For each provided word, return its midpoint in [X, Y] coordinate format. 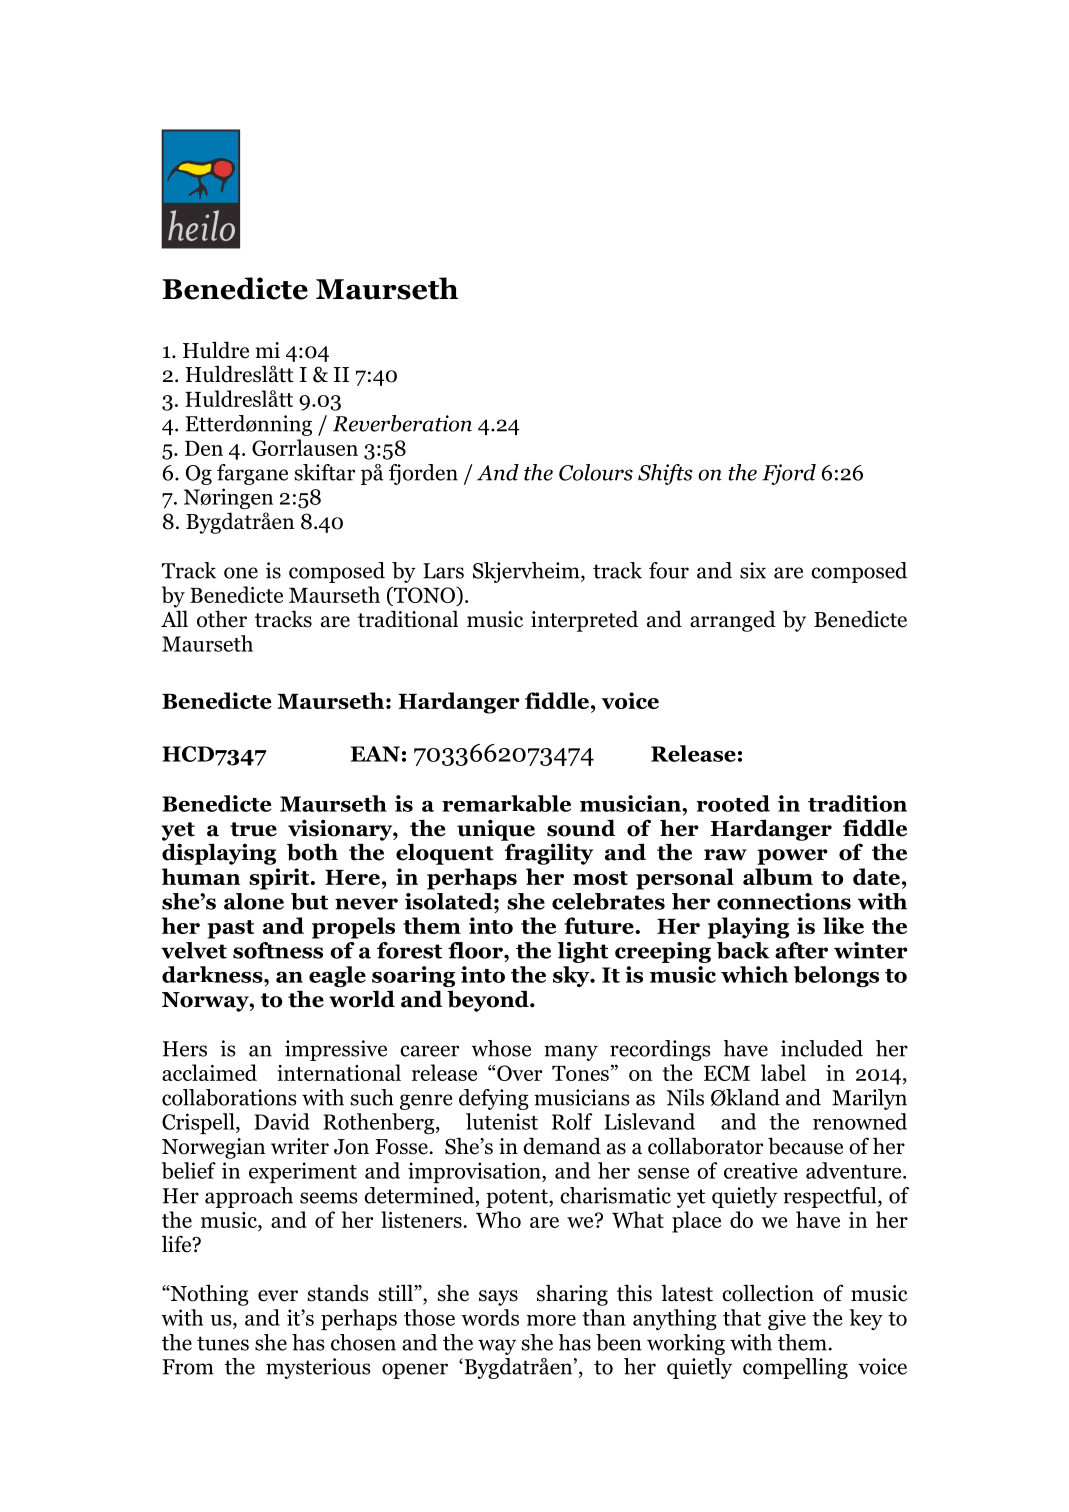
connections [784, 901]
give [787, 1320]
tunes [223, 1343]
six [753, 570]
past [230, 929]
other [222, 619]
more [551, 1320]
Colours [596, 472]
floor [476, 950]
